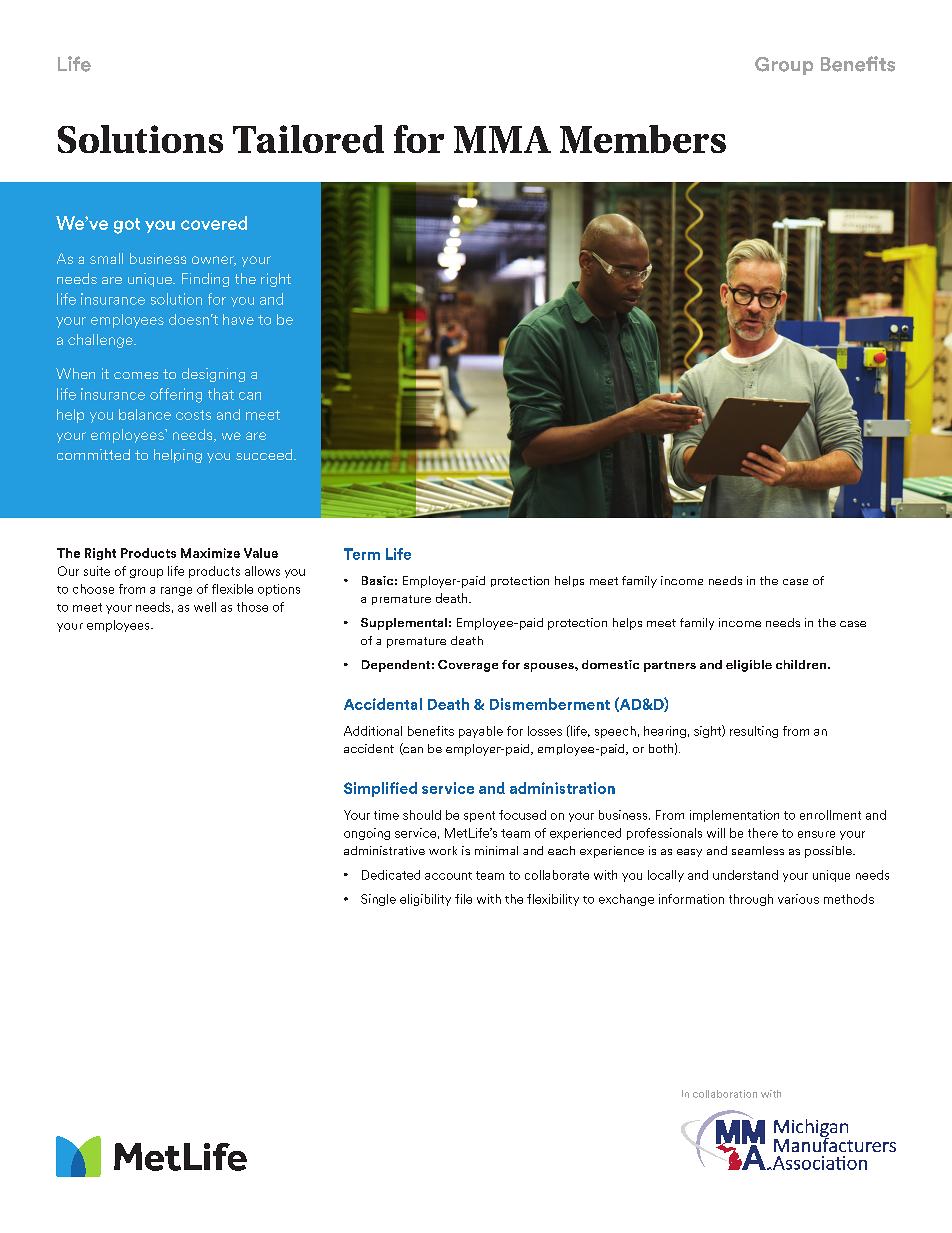 The height and width of the screenshot is (1233, 952). Describe the element at coordinates (443, 850) in the screenshot. I see `work` at that location.
